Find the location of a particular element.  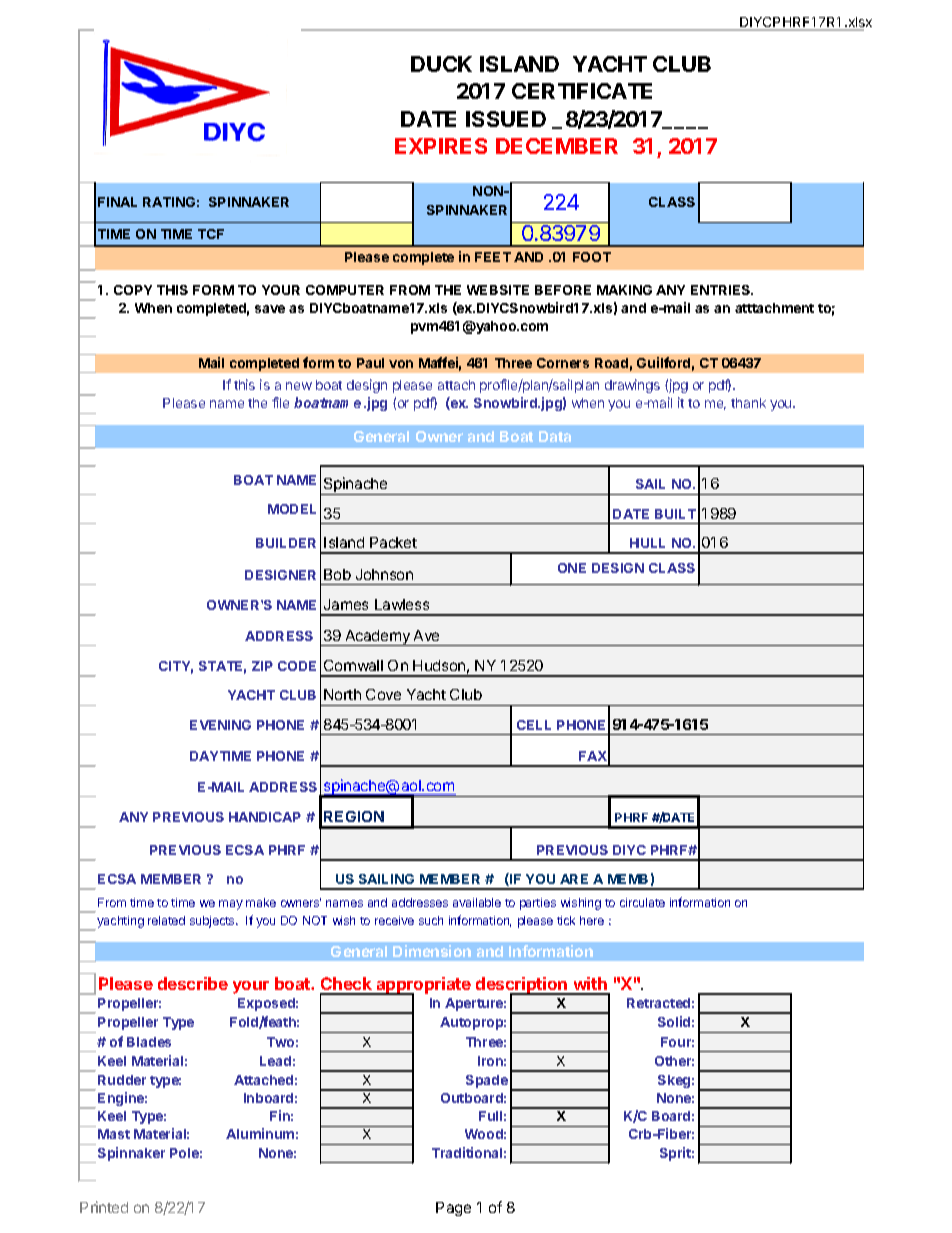

HANDICAP is located at coordinates (265, 817).
